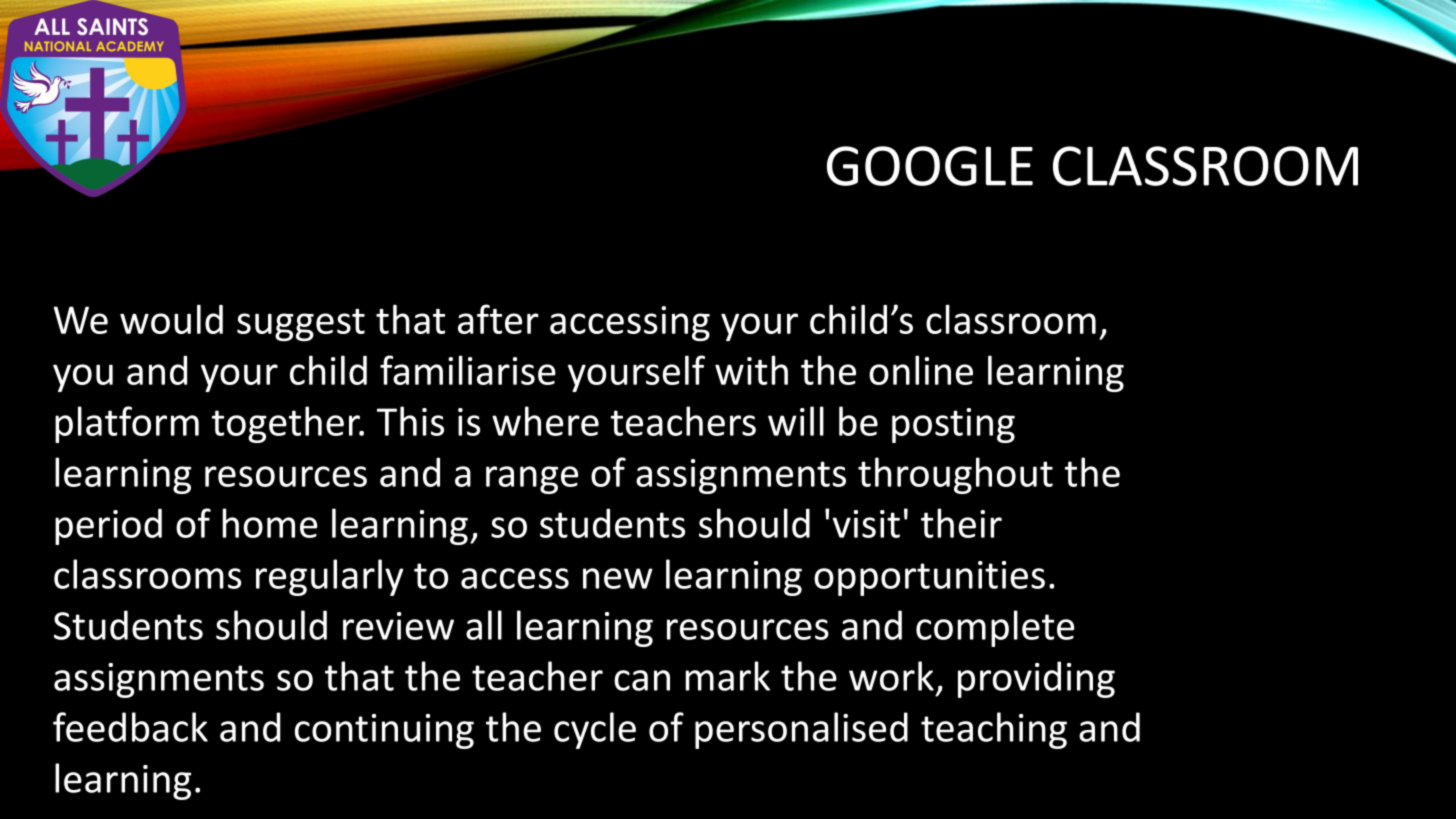 Image resolution: width=1456 pixels, height=819 pixels. What do you see at coordinates (921, 370) in the screenshot?
I see `online` at bounding box center [921, 370].
